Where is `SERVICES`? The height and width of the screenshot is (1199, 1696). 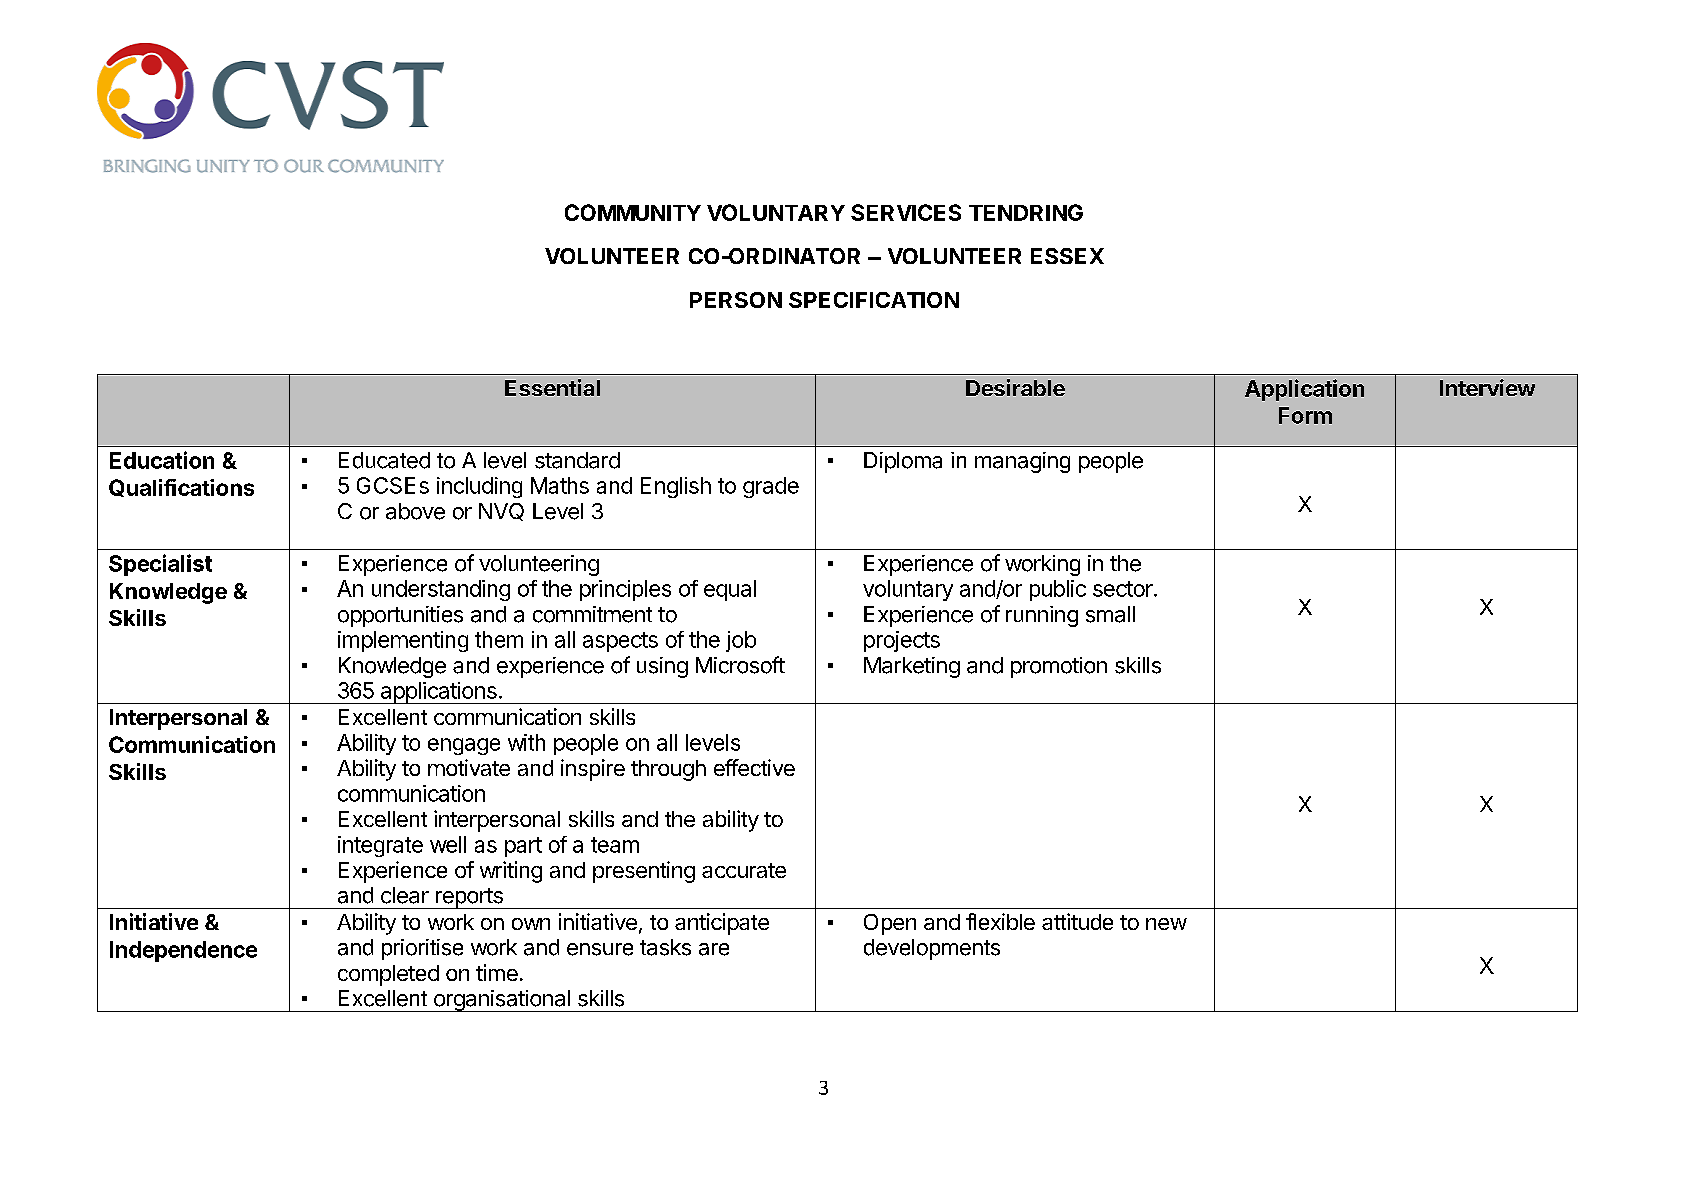 SERVICES is located at coordinates (906, 212).
